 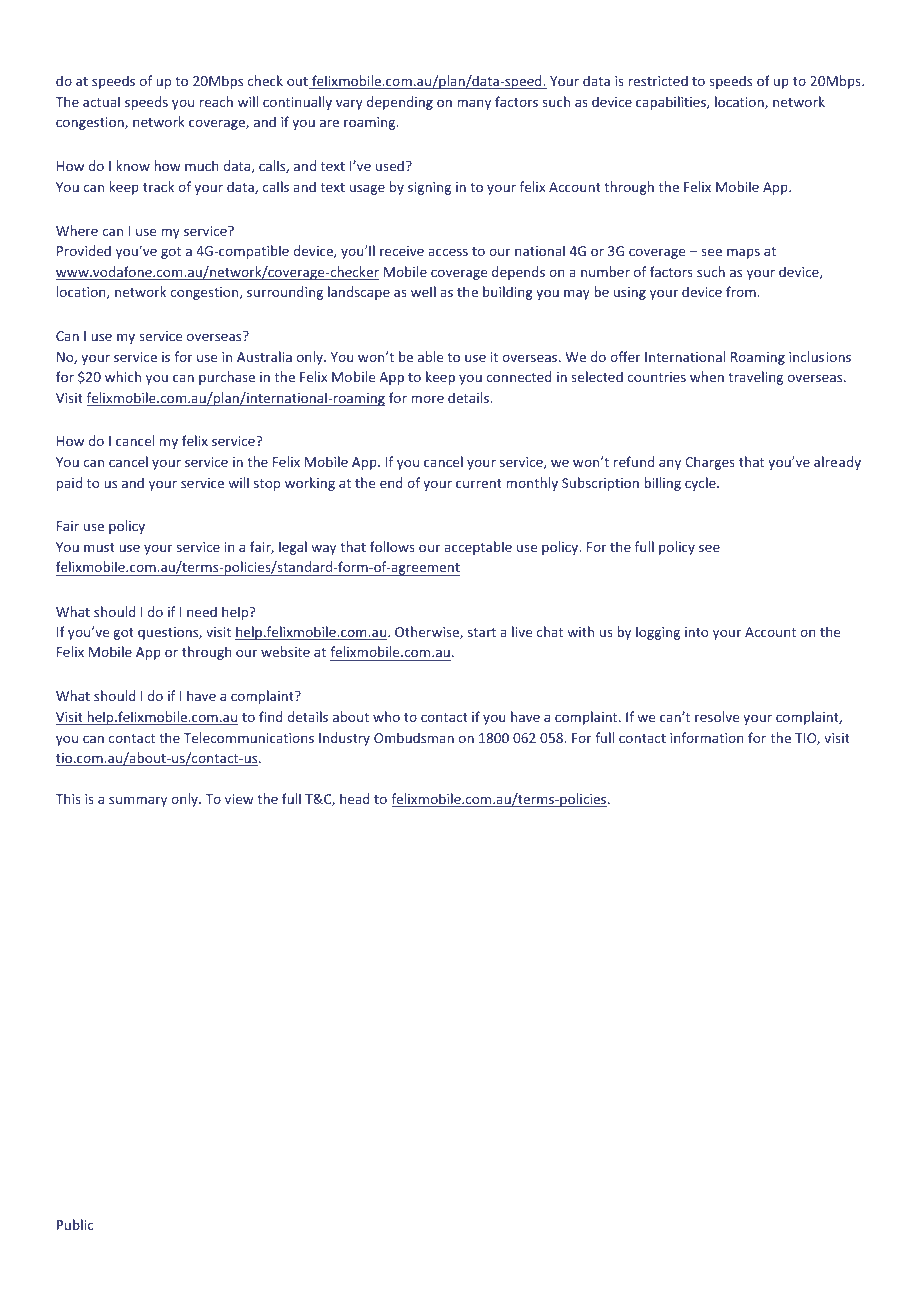 I want to click on Public, so click(x=75, y=1224).
